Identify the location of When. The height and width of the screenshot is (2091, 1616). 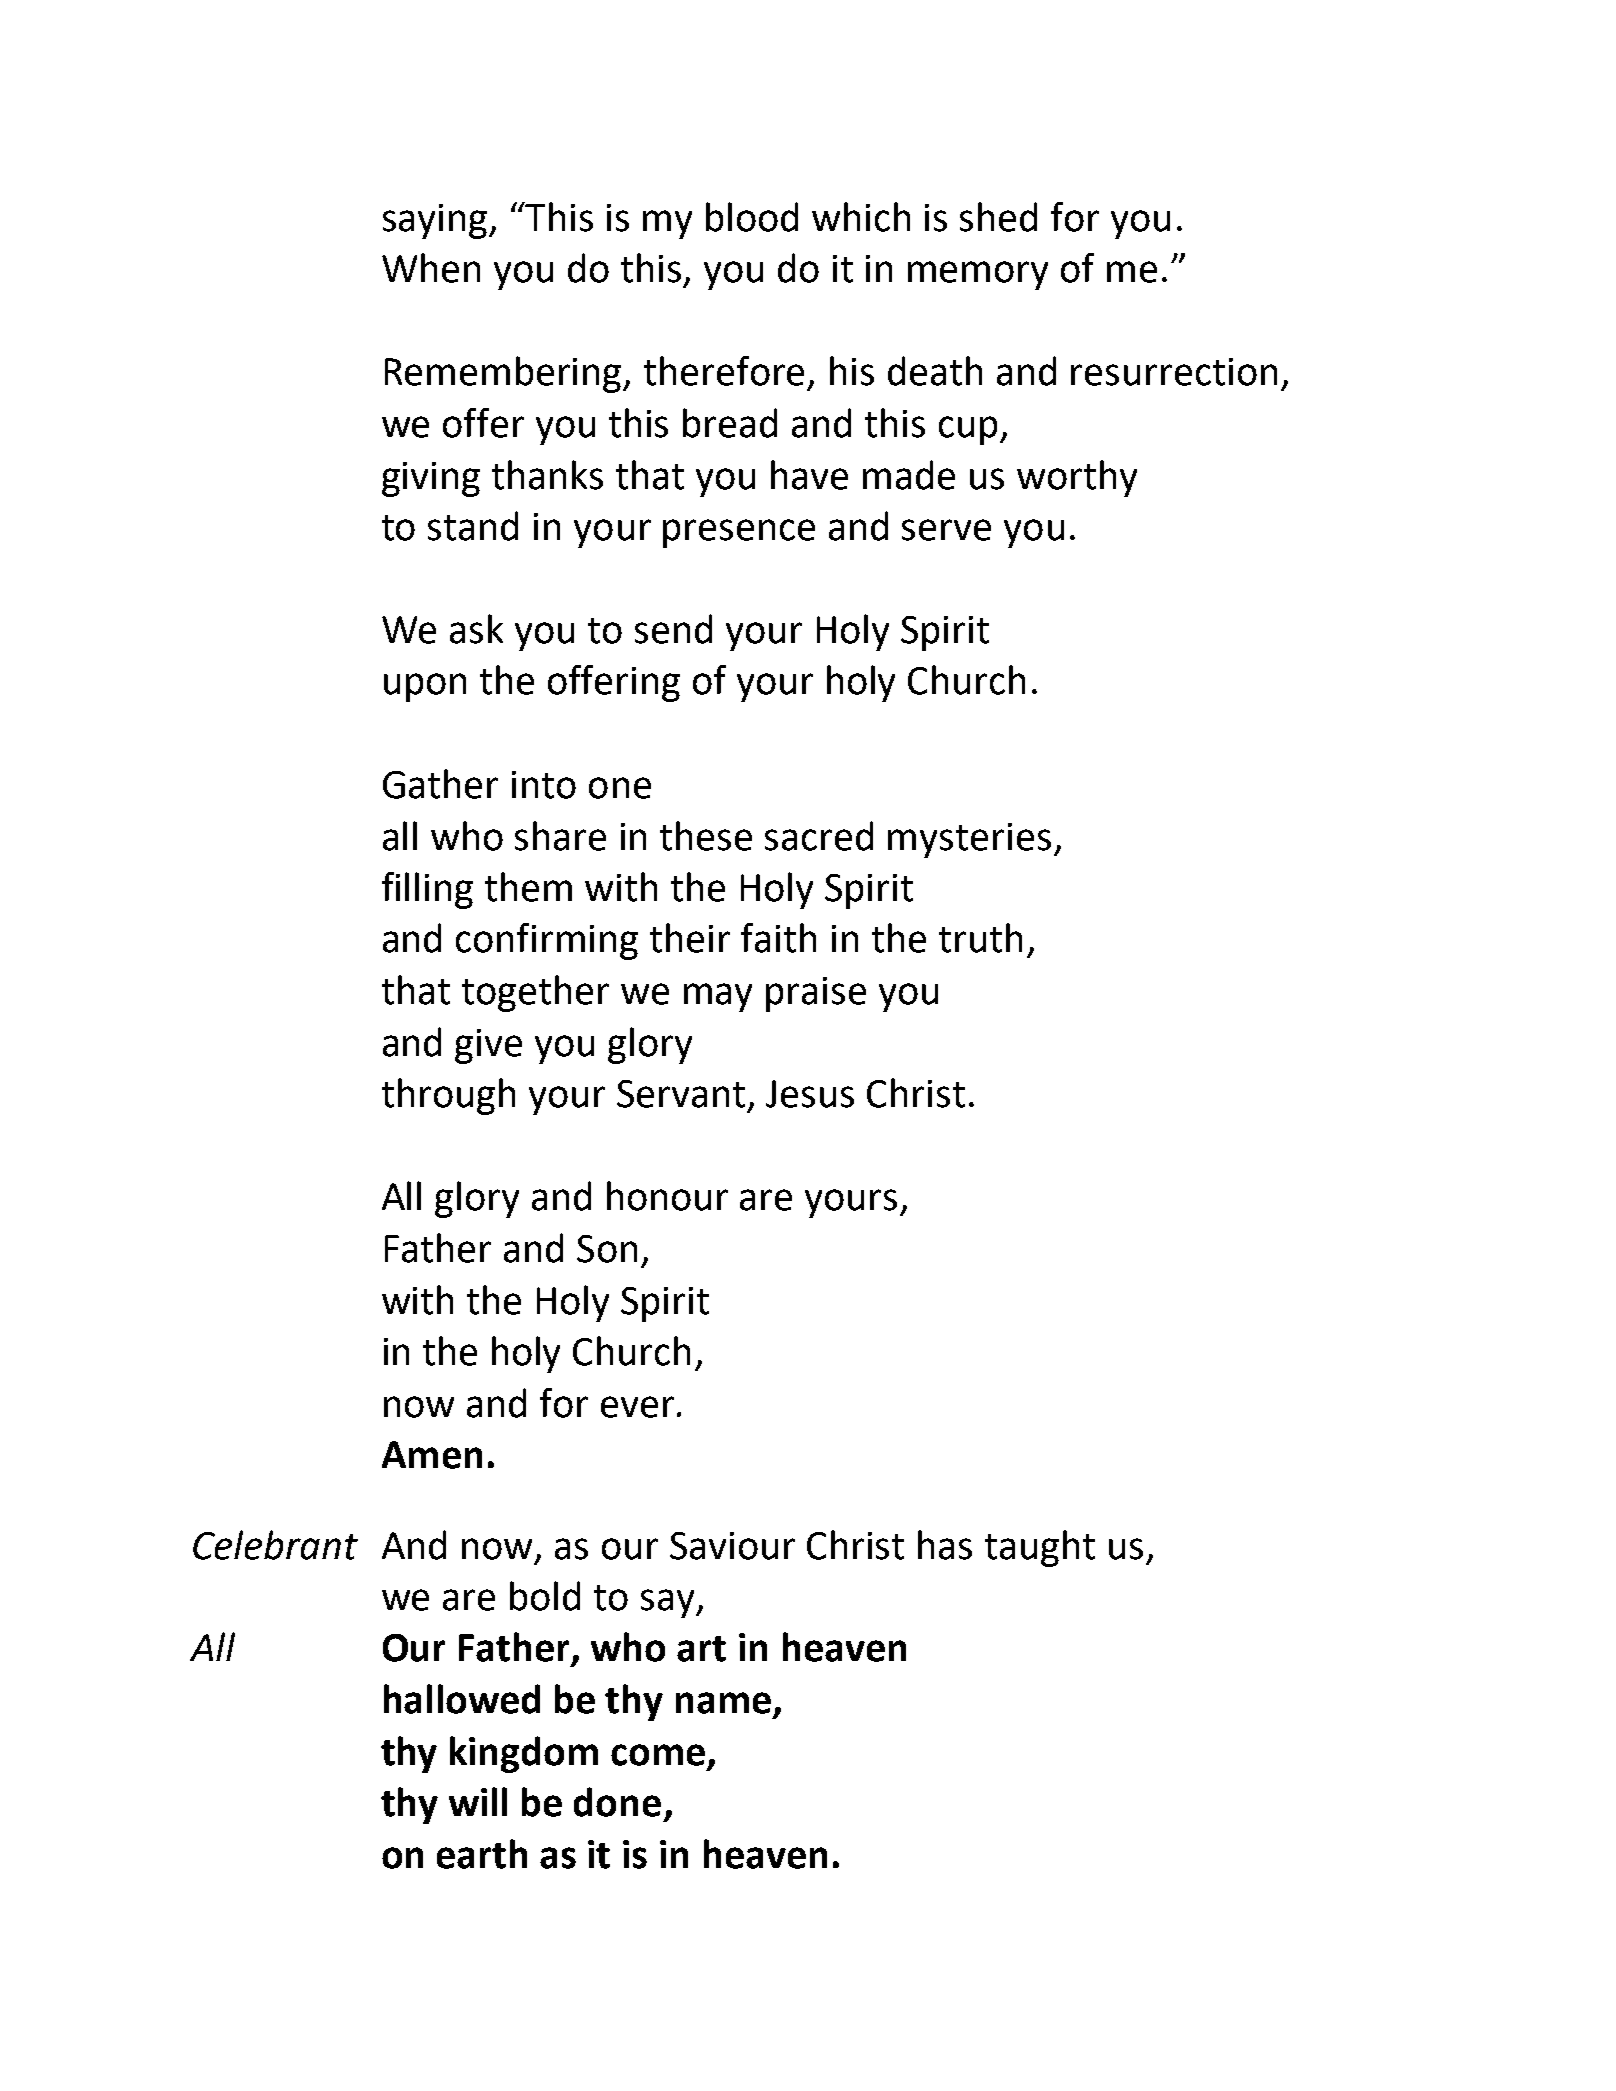
(431, 268).
